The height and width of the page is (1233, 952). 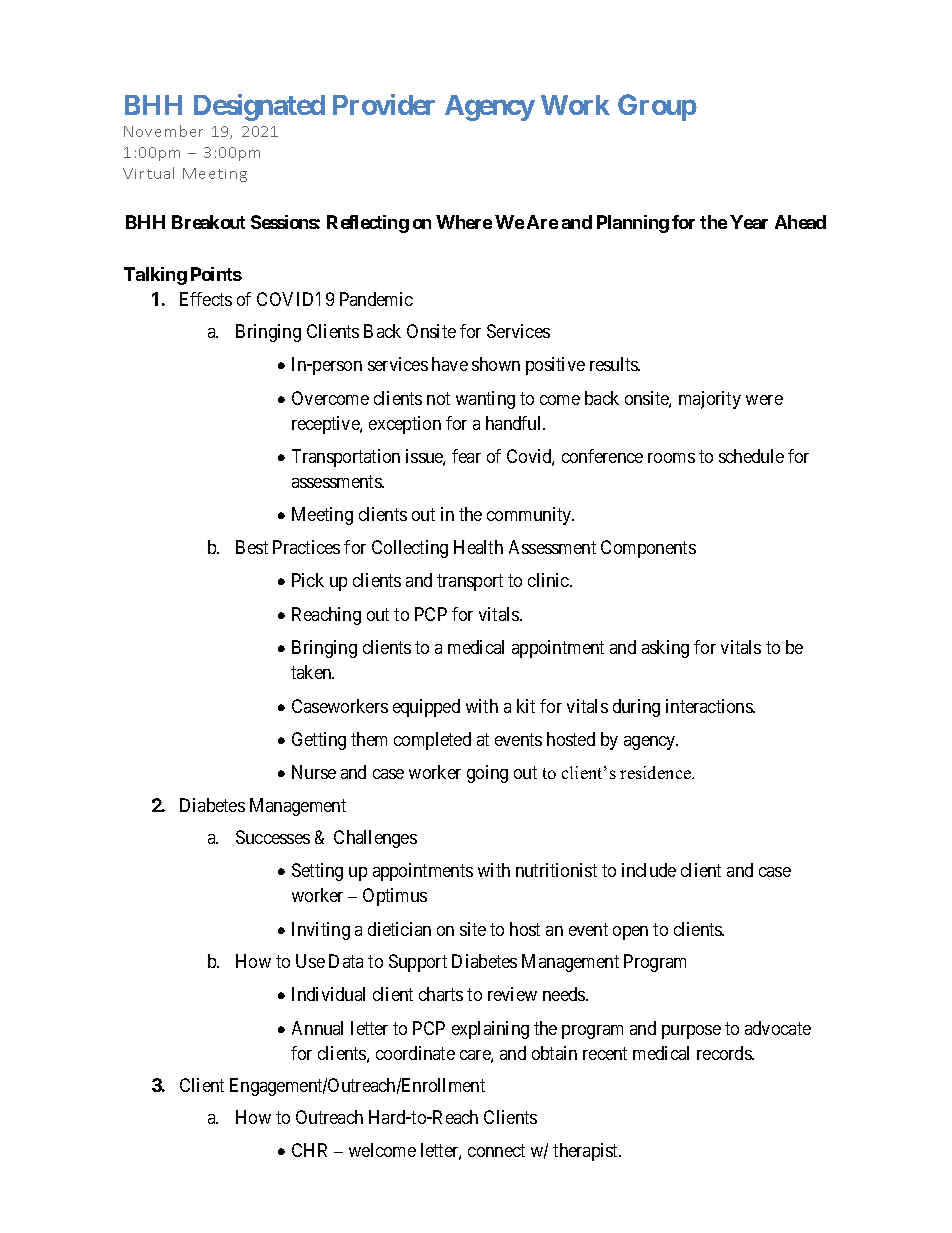 I want to click on clinic, so click(x=549, y=580).
